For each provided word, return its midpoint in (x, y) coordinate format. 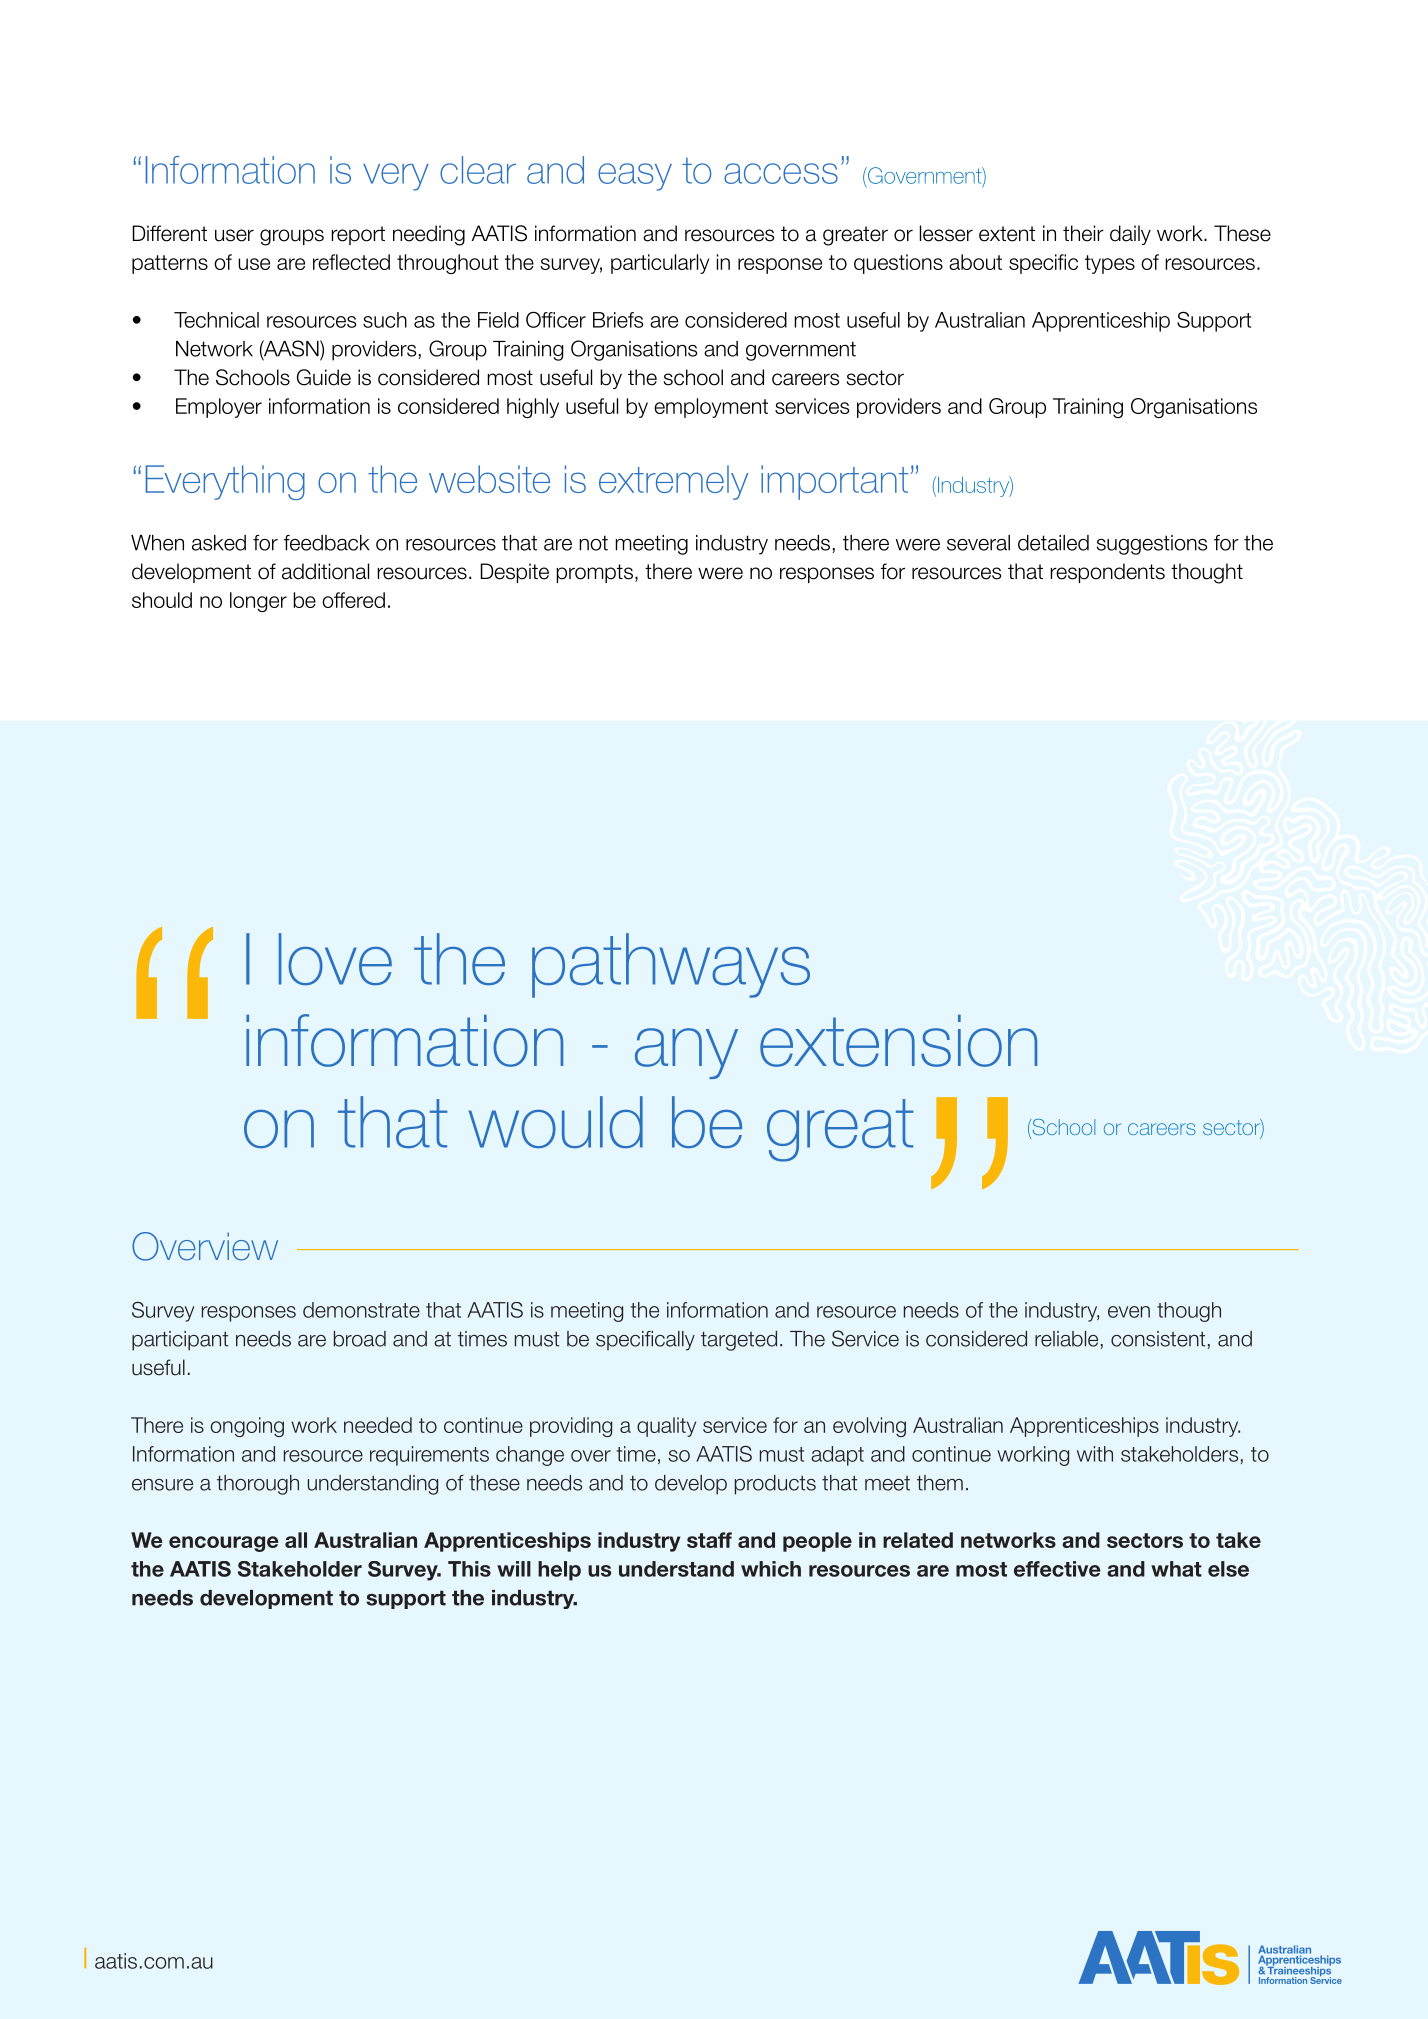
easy (635, 177)
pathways (671, 965)
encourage (223, 1544)
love (335, 959)
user (234, 235)
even (1129, 1312)
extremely (673, 482)
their (1083, 233)
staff (709, 1540)
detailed (1053, 543)
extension (898, 1041)
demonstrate (361, 1310)
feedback (327, 543)
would (556, 1122)
